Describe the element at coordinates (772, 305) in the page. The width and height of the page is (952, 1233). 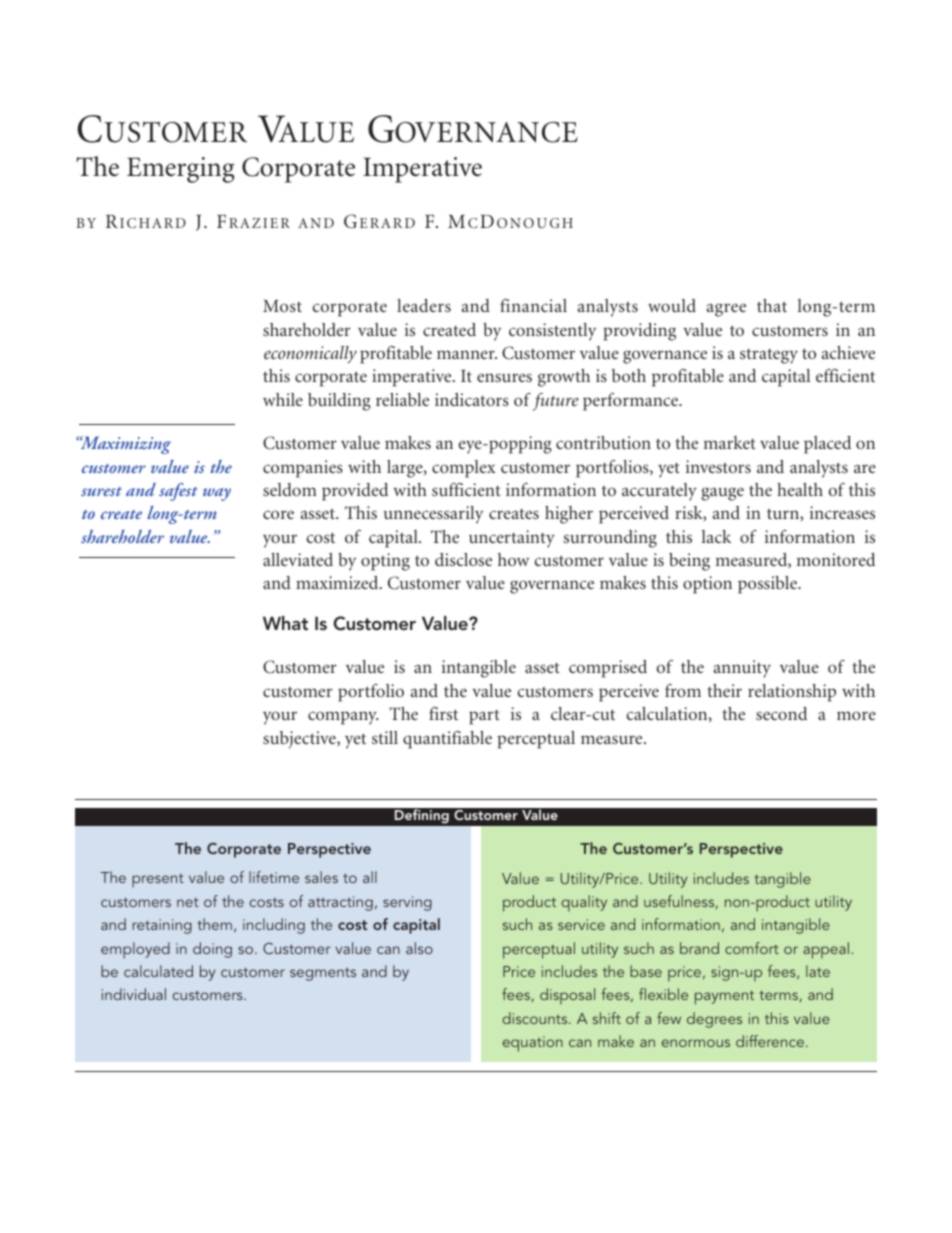
I see `that` at that location.
